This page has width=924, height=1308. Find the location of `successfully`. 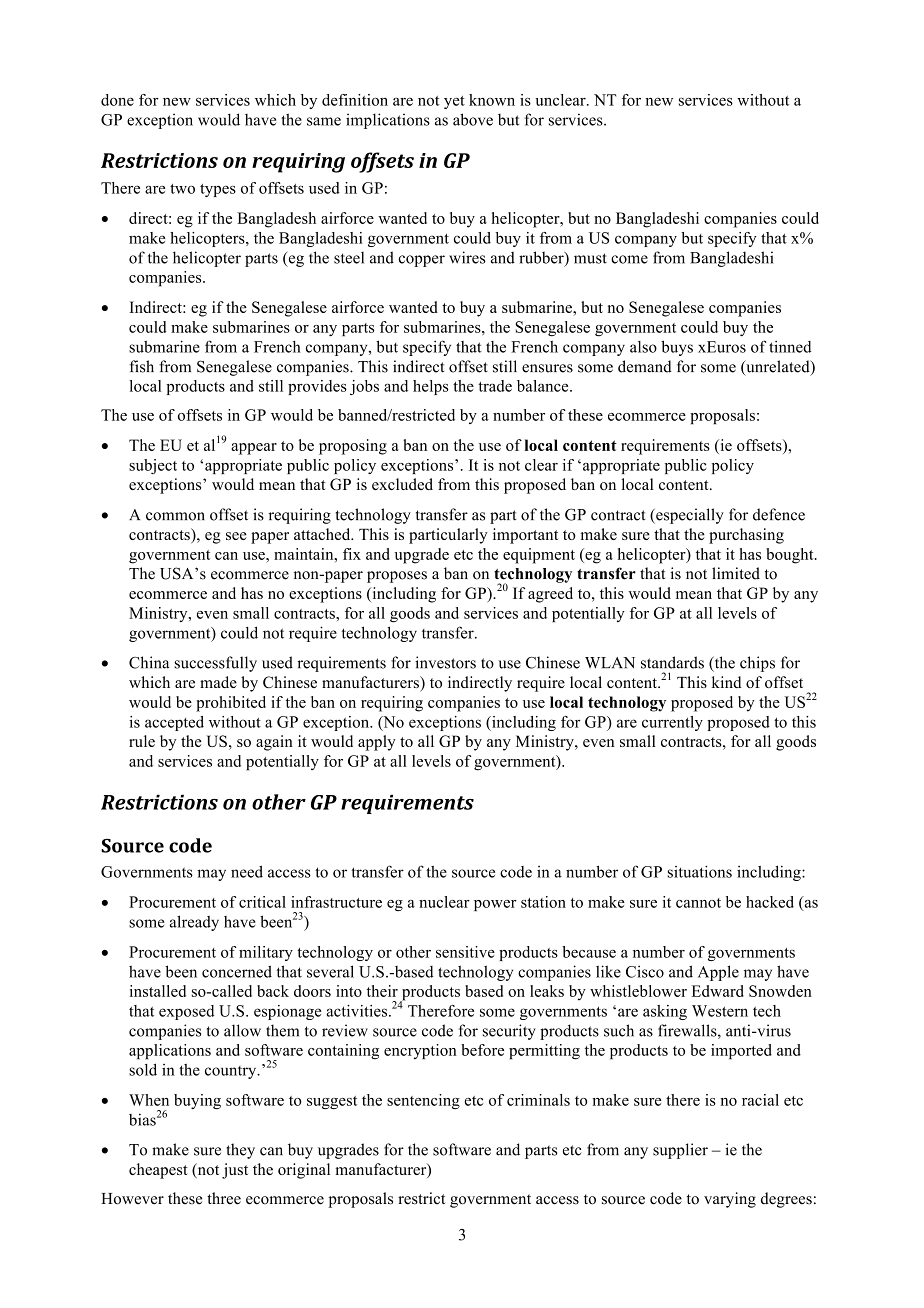

successfully is located at coordinates (215, 664).
